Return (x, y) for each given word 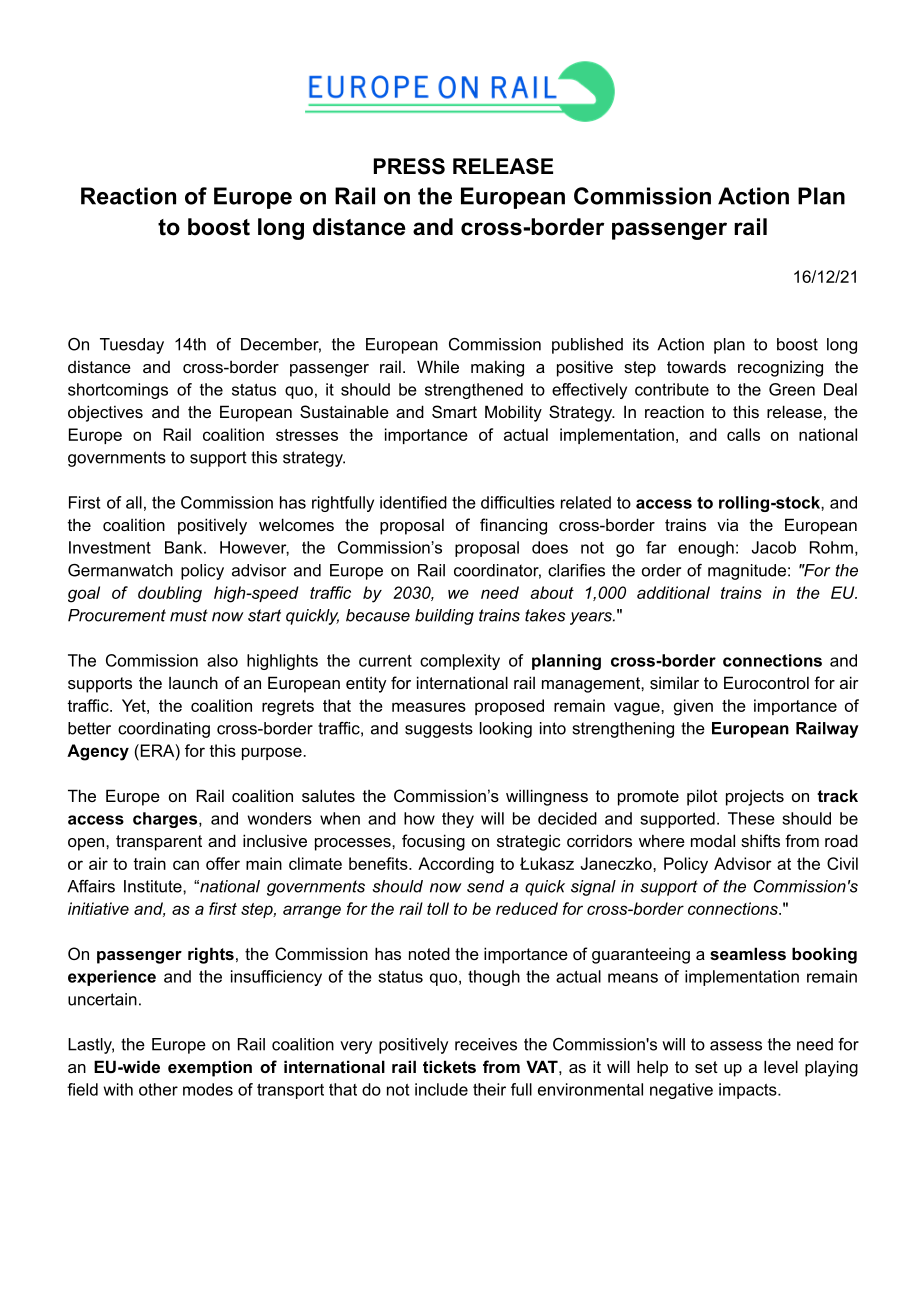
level (781, 1066)
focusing (433, 842)
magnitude (747, 572)
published (587, 346)
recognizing (780, 368)
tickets (449, 1066)
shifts (760, 840)
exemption (210, 1068)
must (189, 615)
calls (743, 434)
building (444, 617)
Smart (454, 411)
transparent (159, 843)
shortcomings (118, 391)
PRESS (409, 166)
